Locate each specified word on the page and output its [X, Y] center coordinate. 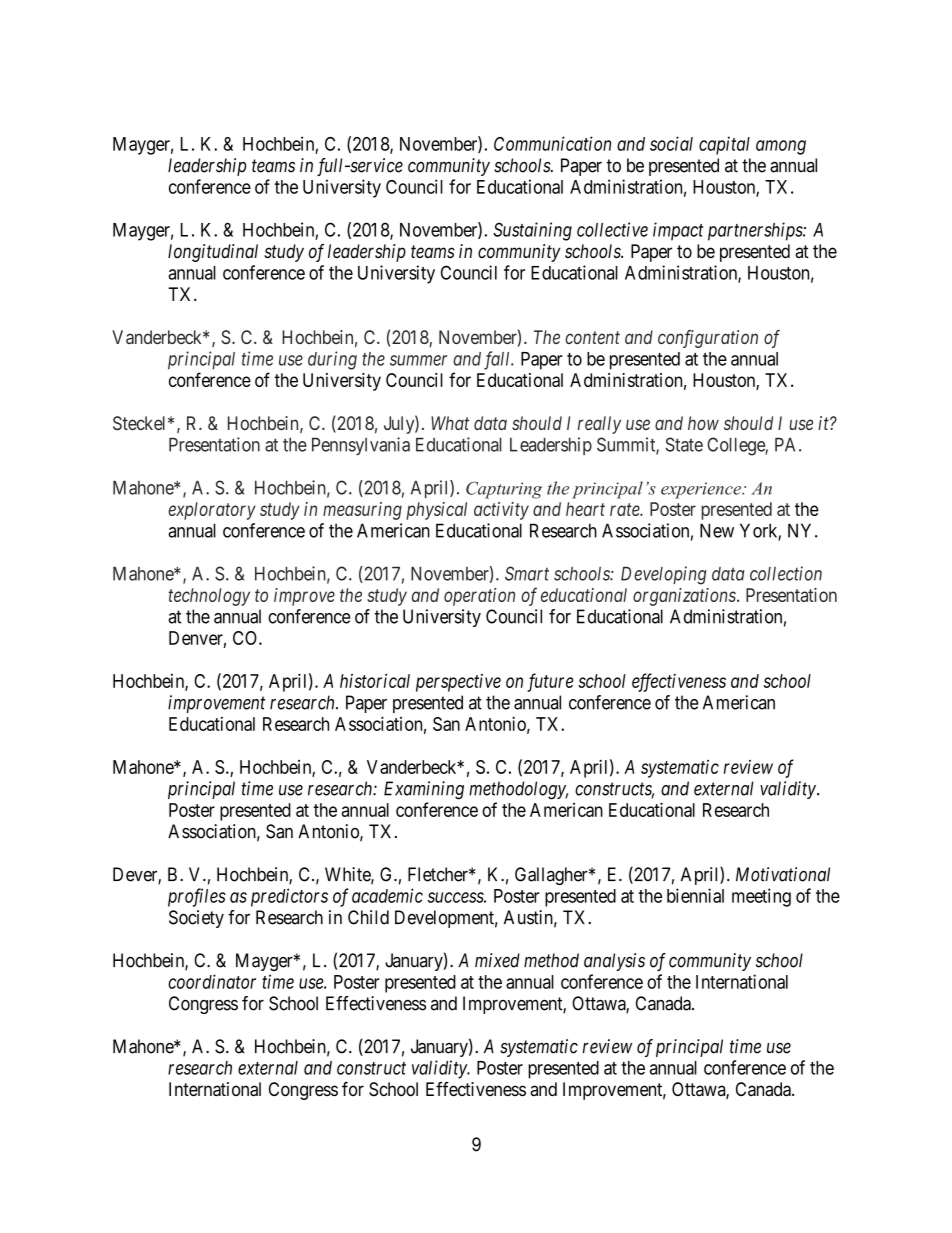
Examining [424, 790]
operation [479, 597]
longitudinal [213, 253]
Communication [552, 143]
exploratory [212, 511]
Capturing [504, 490]
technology [209, 597]
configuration [708, 339]
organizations [685, 597]
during [332, 360]
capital [724, 145]
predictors [289, 897]
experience [702, 490]
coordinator [212, 981]
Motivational [783, 874]
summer [418, 360]
